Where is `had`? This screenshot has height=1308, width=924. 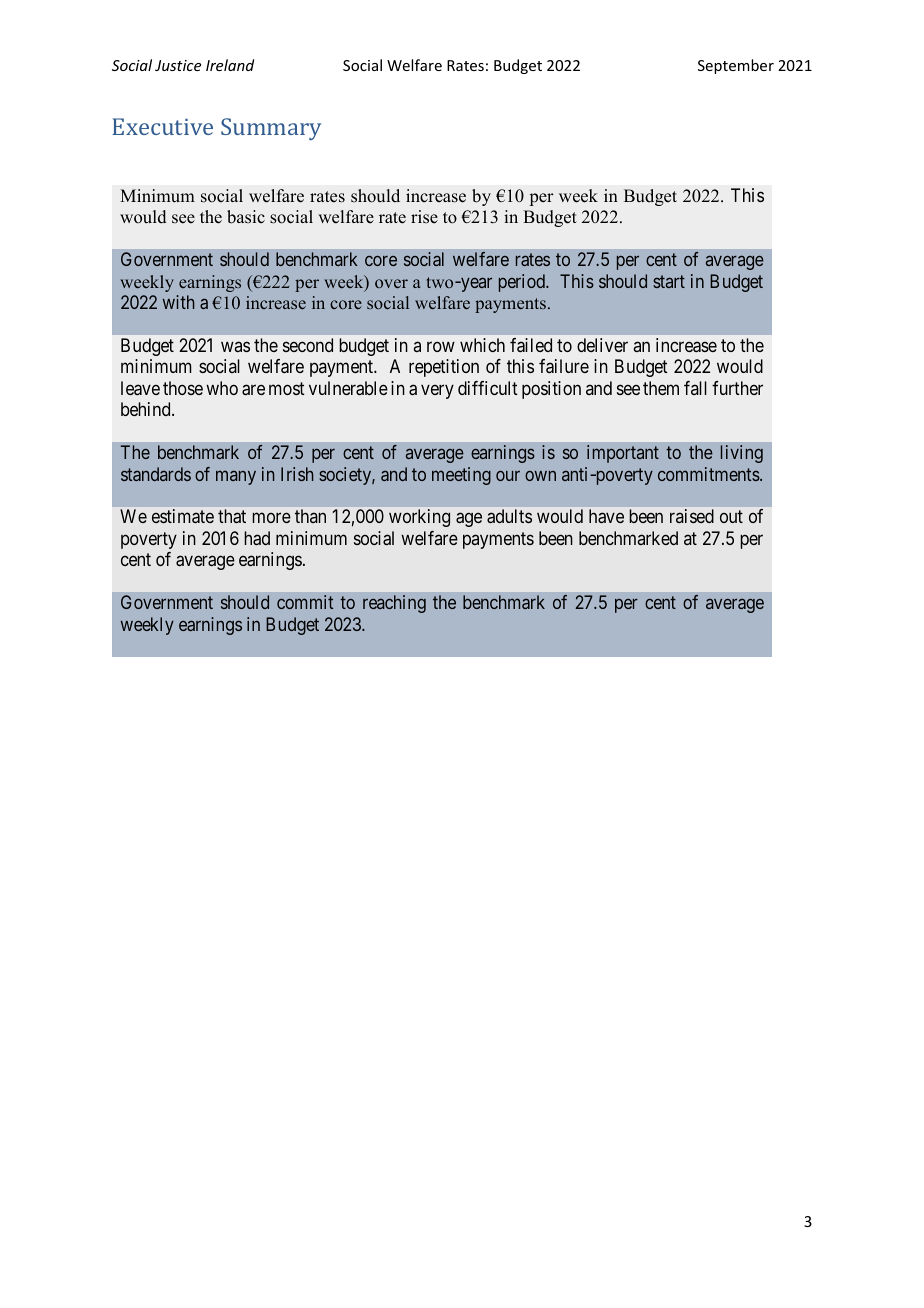
had is located at coordinates (257, 538).
